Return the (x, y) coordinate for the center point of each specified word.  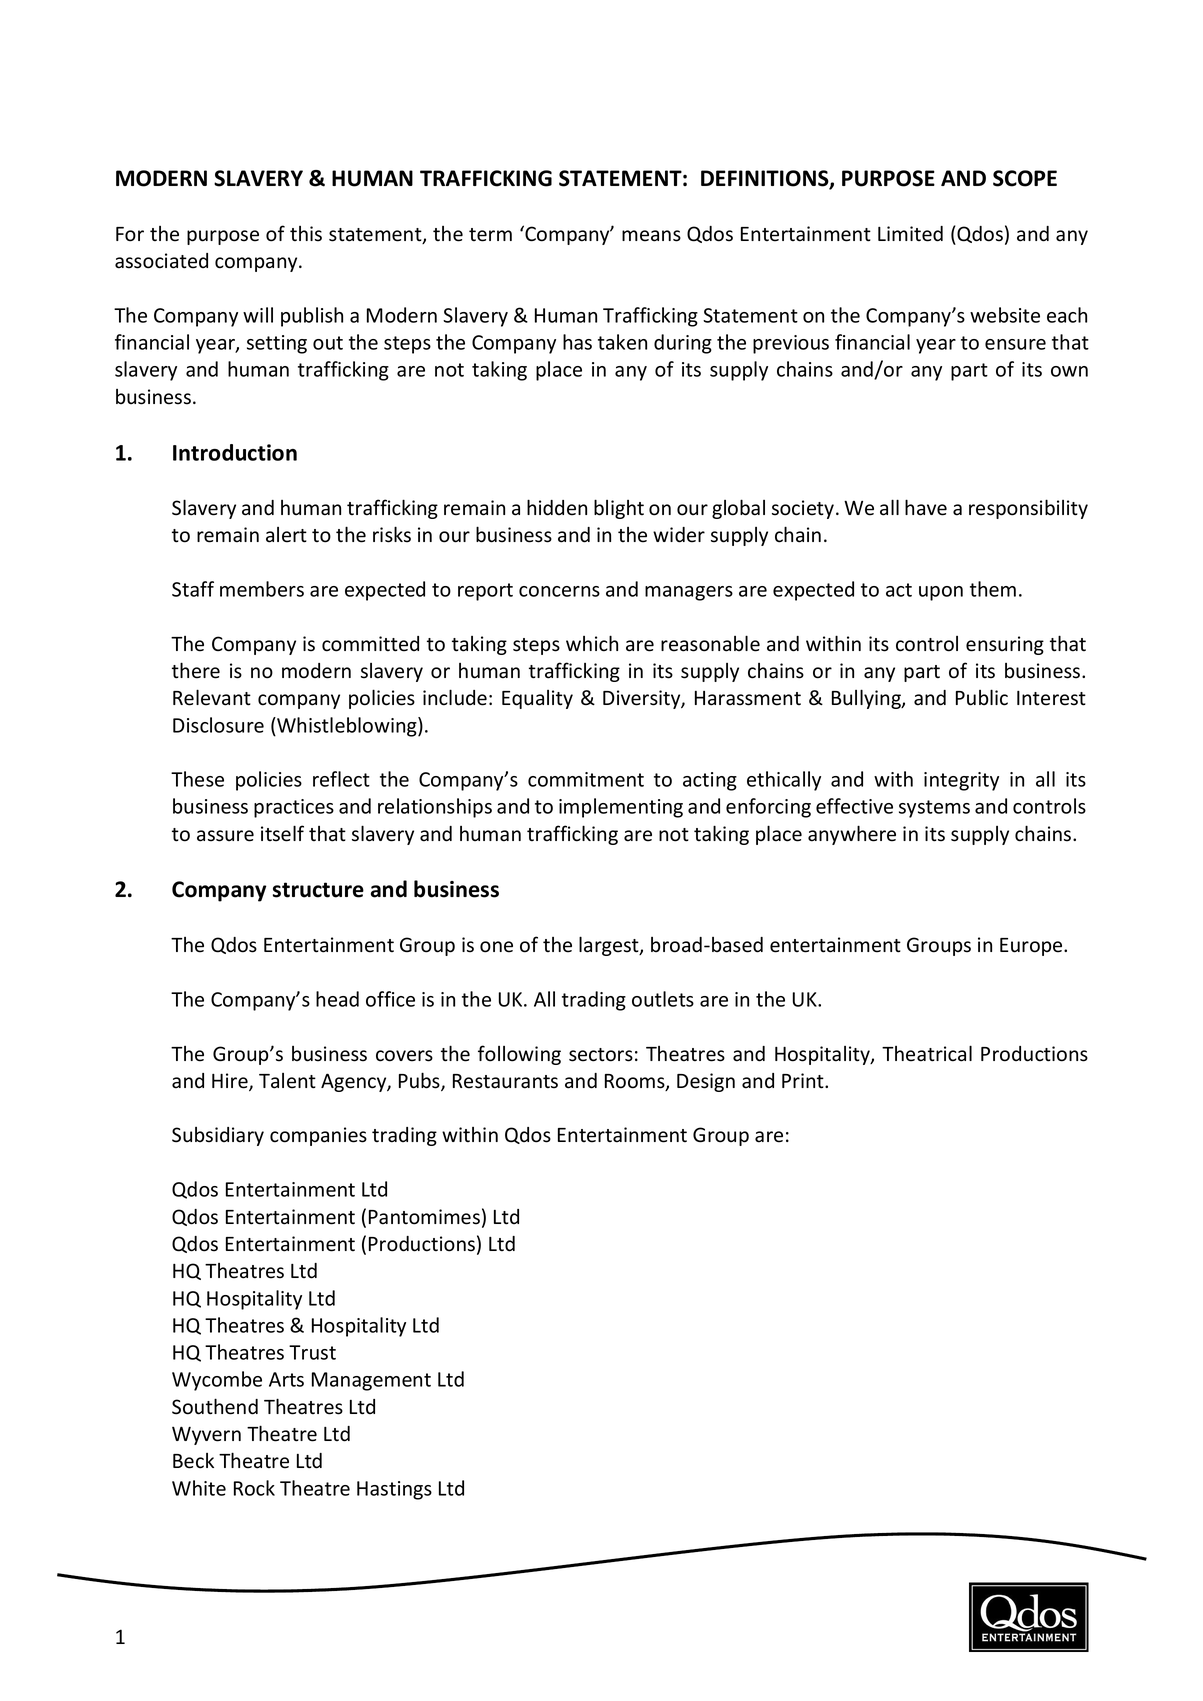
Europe (1032, 947)
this (306, 234)
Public (982, 697)
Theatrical (927, 1053)
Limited (910, 234)
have (926, 507)
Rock (254, 1488)
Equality (537, 699)
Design (706, 1082)
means (651, 236)
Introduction (235, 452)
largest (610, 946)
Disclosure (218, 725)
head (337, 999)
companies (318, 1136)
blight (619, 509)
